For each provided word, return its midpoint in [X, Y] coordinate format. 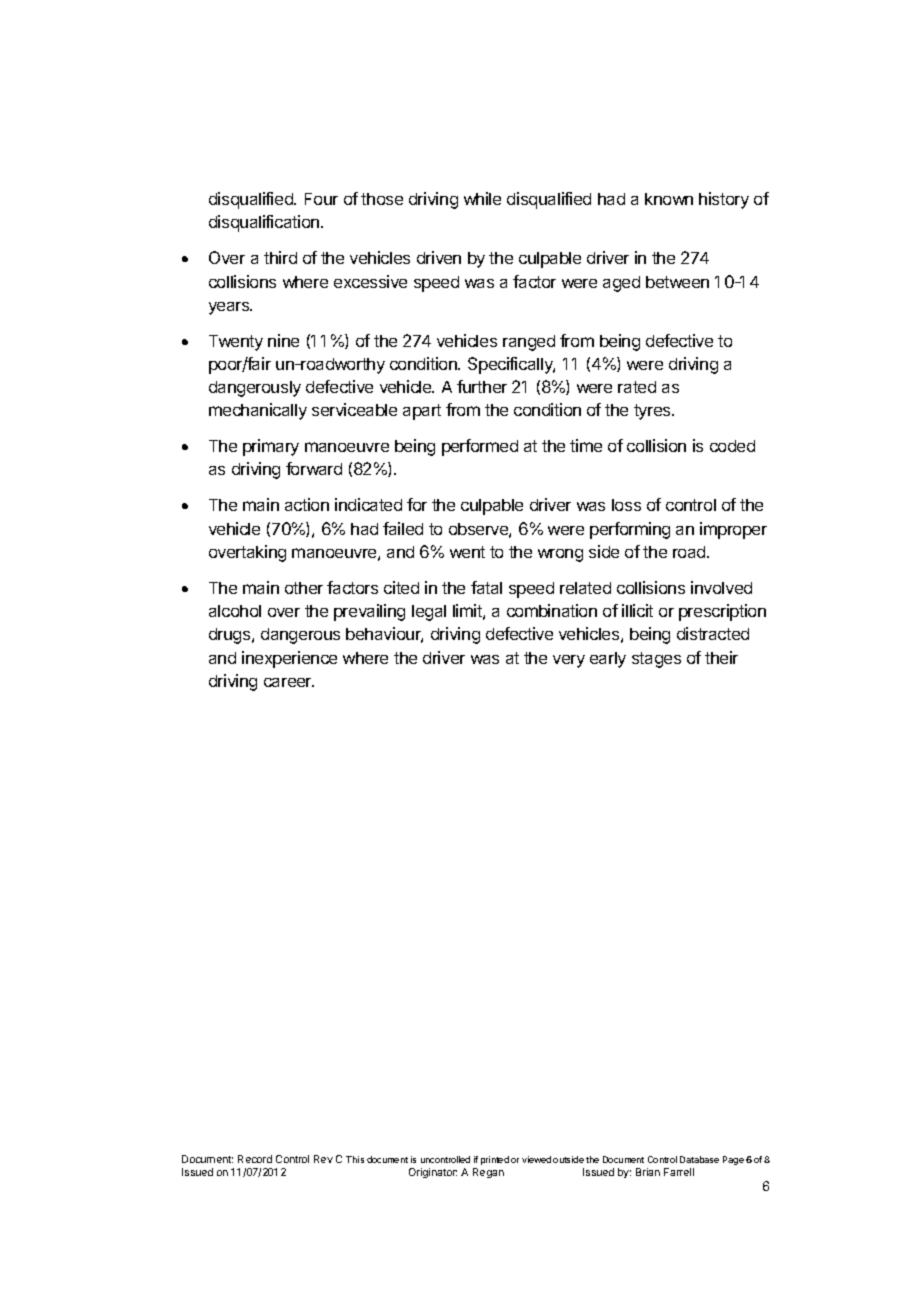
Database [699, 1159]
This [355, 1159]
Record [255, 1159]
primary [271, 447]
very [569, 661]
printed [495, 1160]
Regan [488, 1173]
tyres [653, 412]
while [482, 198]
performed [480, 447]
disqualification [265, 223]
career [289, 682]
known [669, 199]
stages [656, 660]
